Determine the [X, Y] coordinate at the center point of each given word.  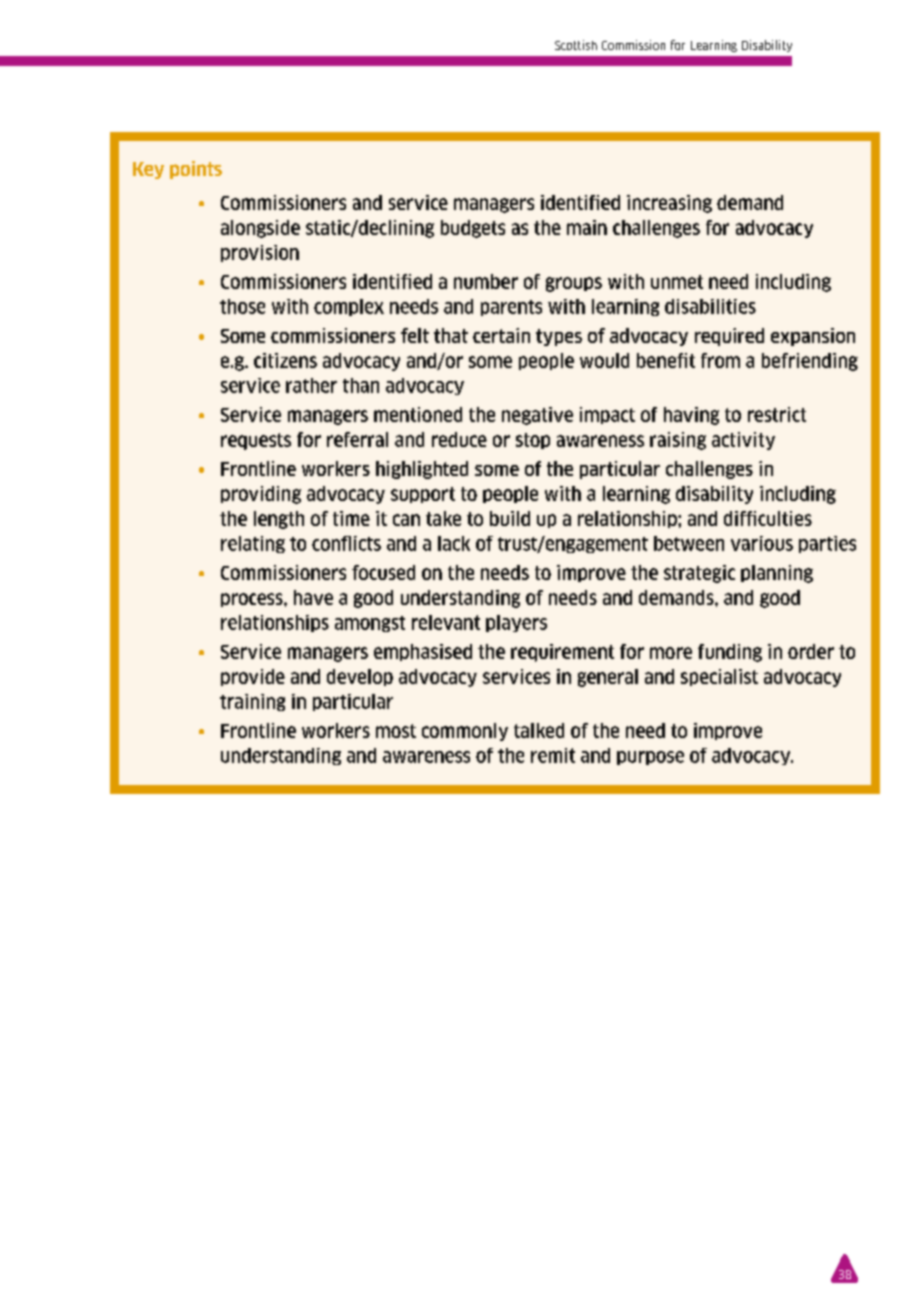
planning [777, 574]
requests [256, 441]
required [729, 337]
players [516, 623]
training [252, 702]
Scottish [576, 45]
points [196, 170]
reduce [459, 439]
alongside [260, 229]
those [242, 306]
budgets [473, 229]
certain [501, 335]
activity [743, 441]
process [253, 600]
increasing [669, 204]
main [587, 227]
